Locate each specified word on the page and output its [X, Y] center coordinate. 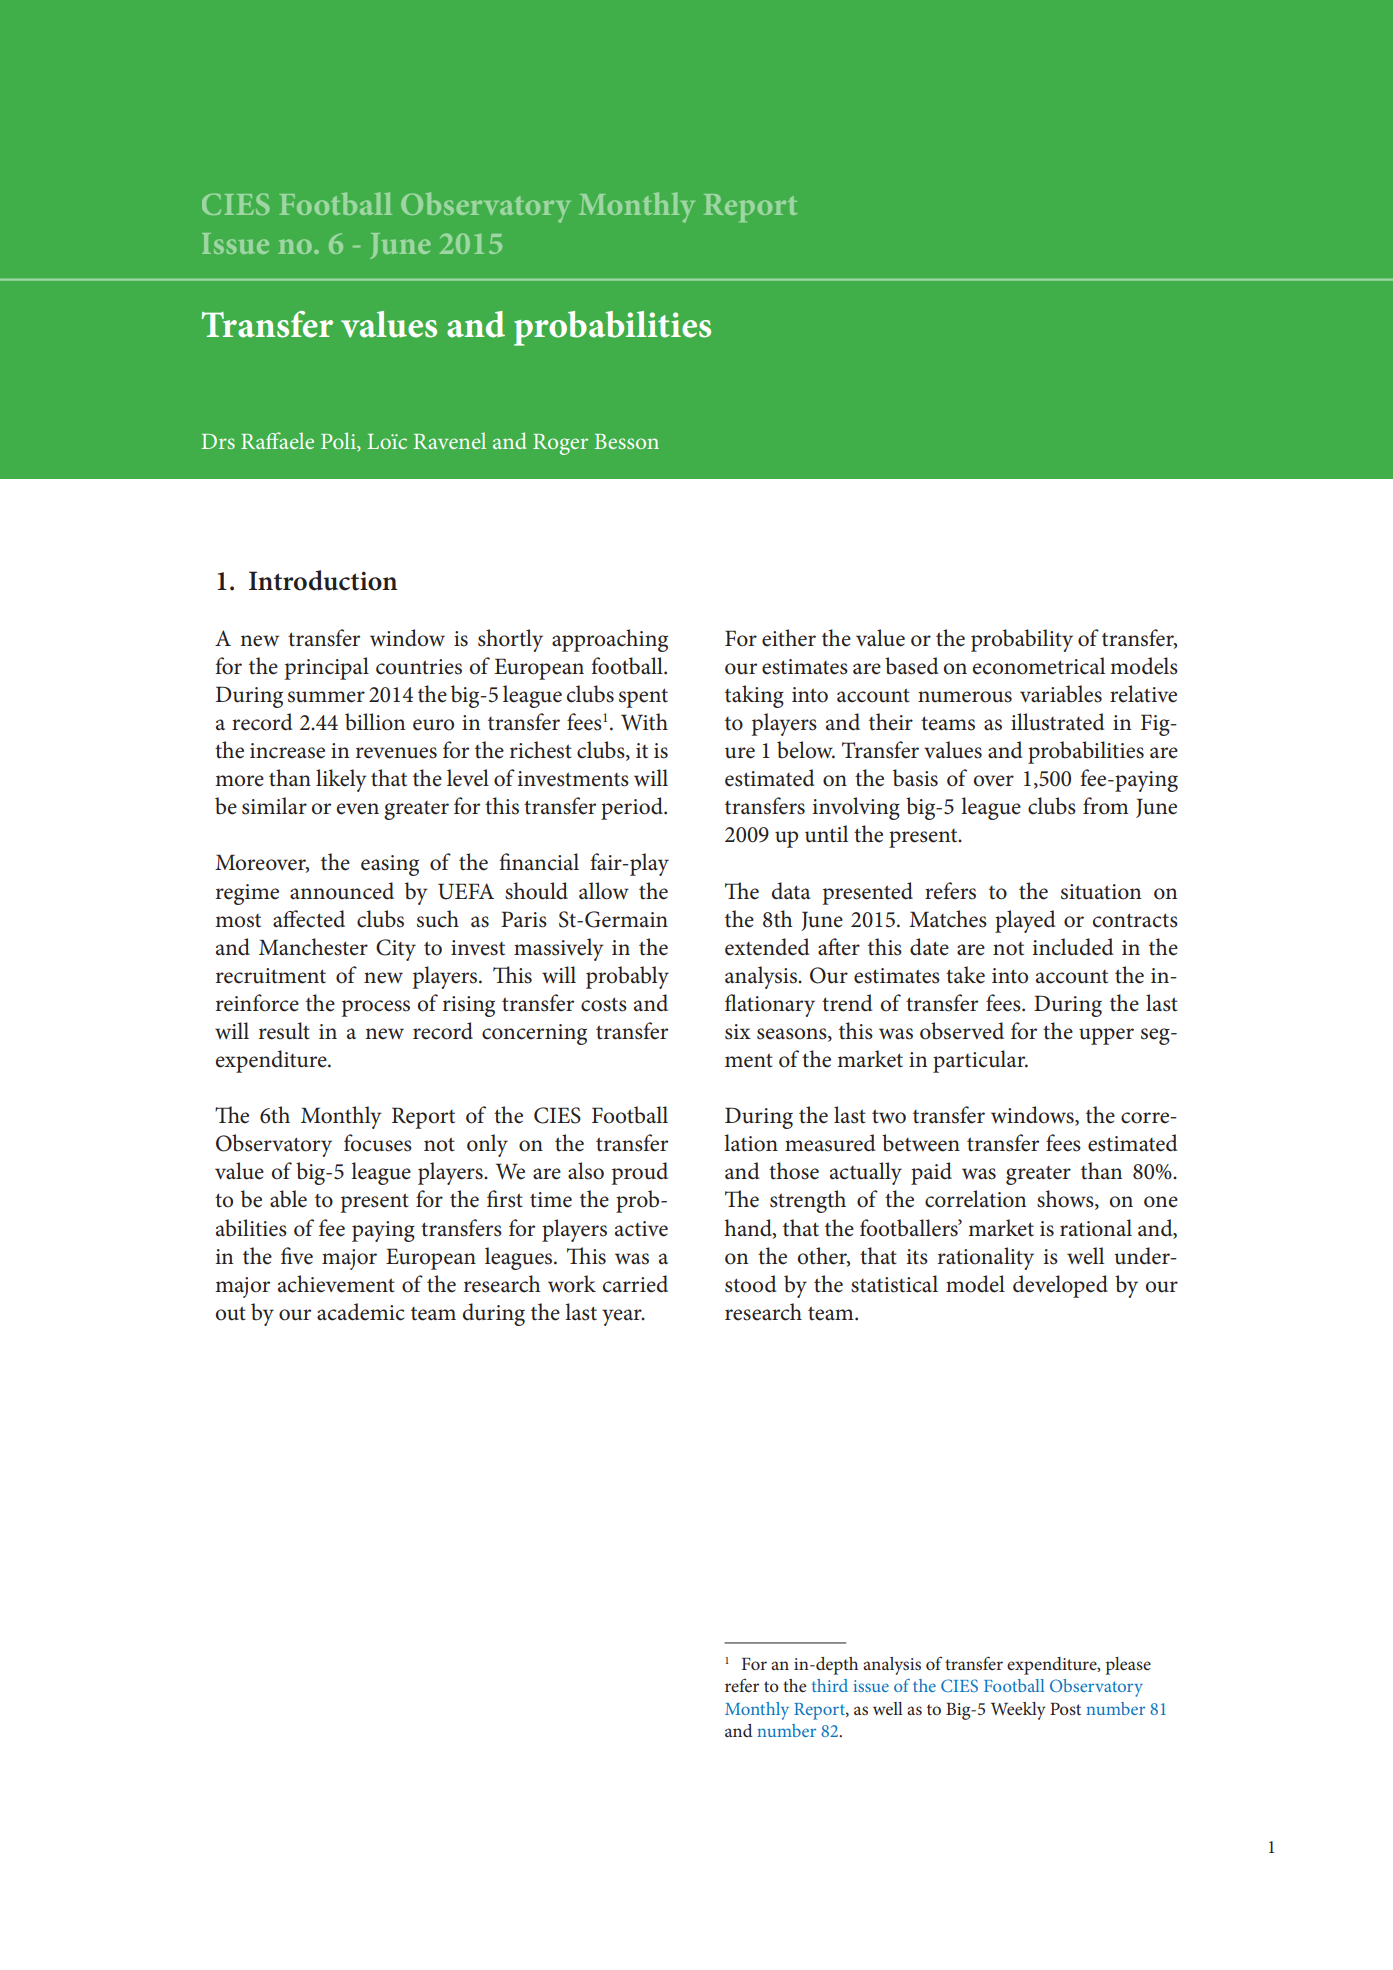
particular [980, 1061]
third [830, 1685]
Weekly [1018, 1711]
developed [1060, 1286]
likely [341, 780]
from [1106, 806]
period [633, 808]
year [623, 1317]
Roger [560, 444]
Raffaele [277, 440]
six [738, 1032]
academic [361, 1312]
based [912, 666]
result [284, 1031]
